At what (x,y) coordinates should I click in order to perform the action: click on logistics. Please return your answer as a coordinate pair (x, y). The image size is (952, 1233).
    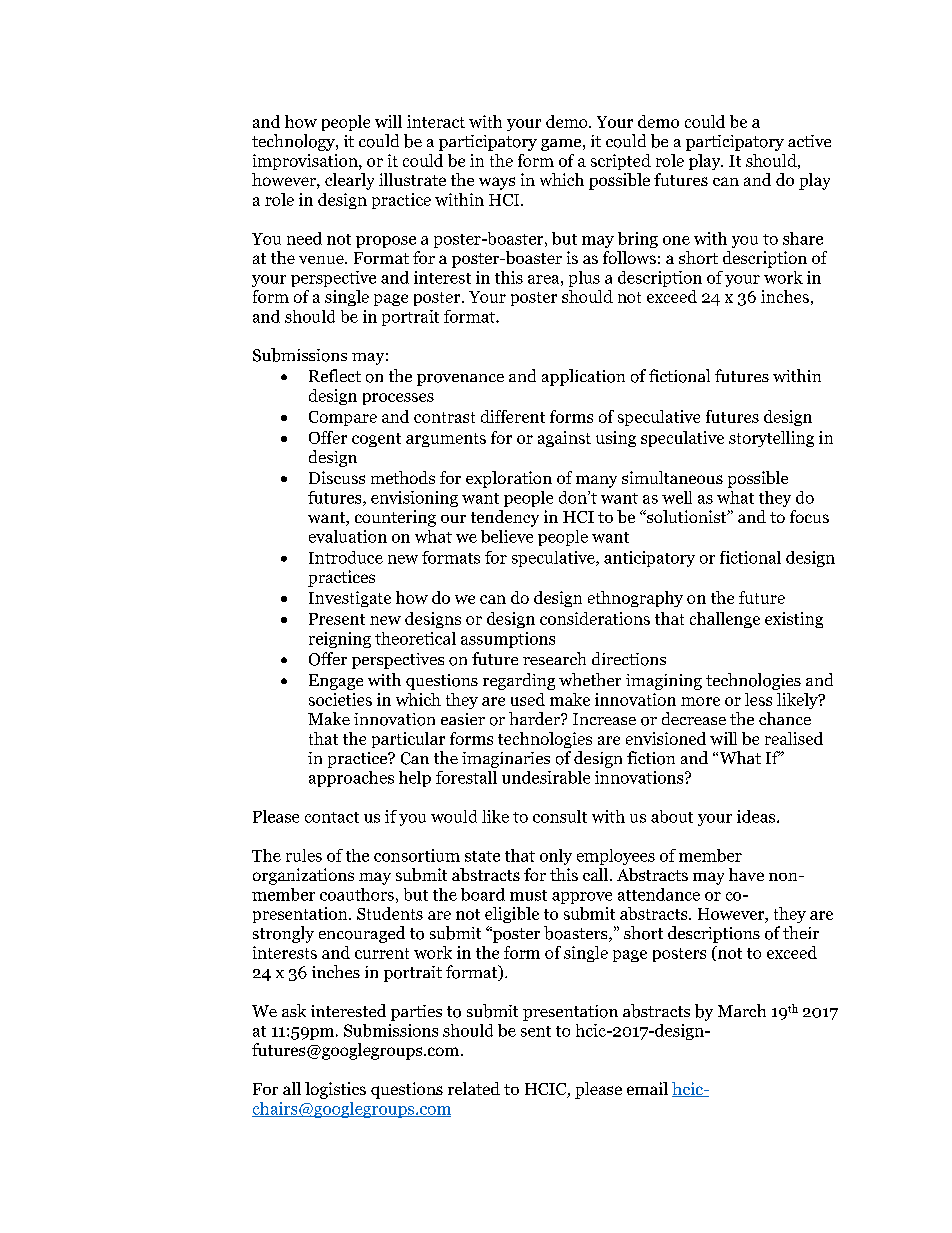
    Looking at the image, I should click on (335, 1090).
